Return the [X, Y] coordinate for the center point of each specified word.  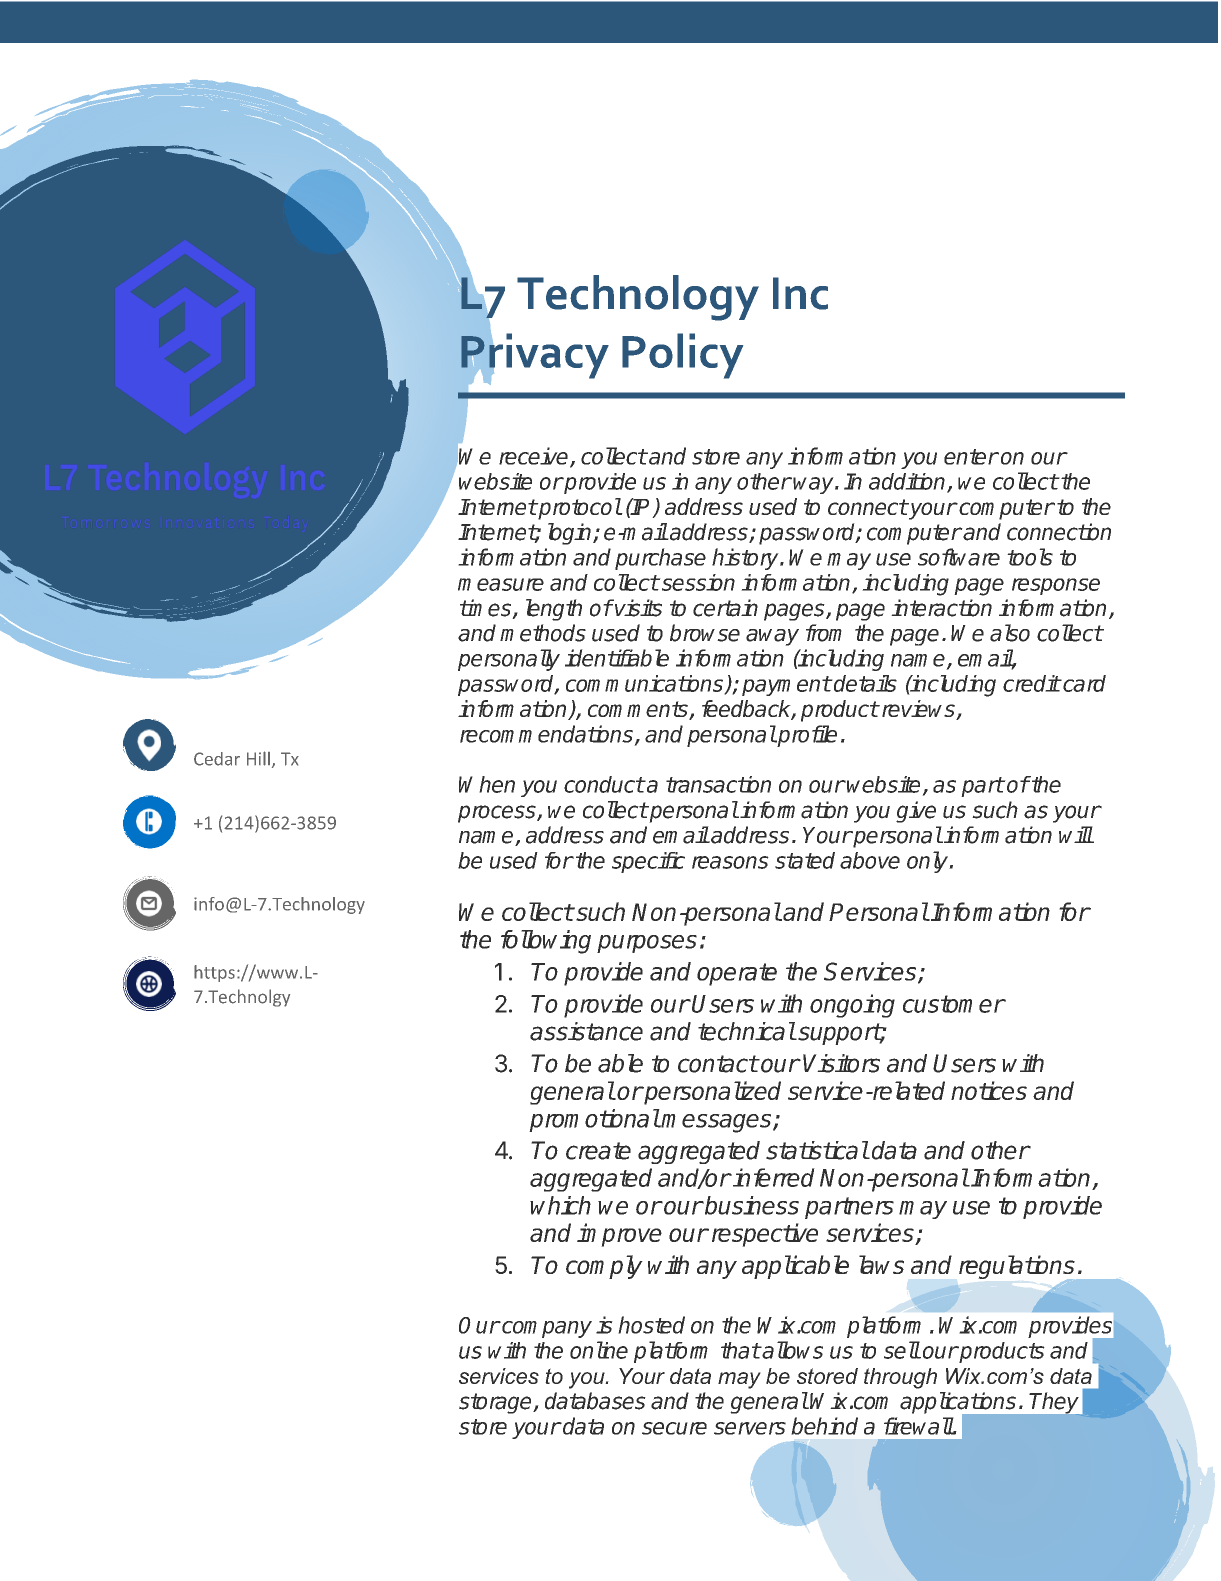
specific [648, 862]
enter [971, 457]
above [870, 860]
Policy [682, 356]
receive [535, 457]
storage [496, 1403]
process [498, 814]
